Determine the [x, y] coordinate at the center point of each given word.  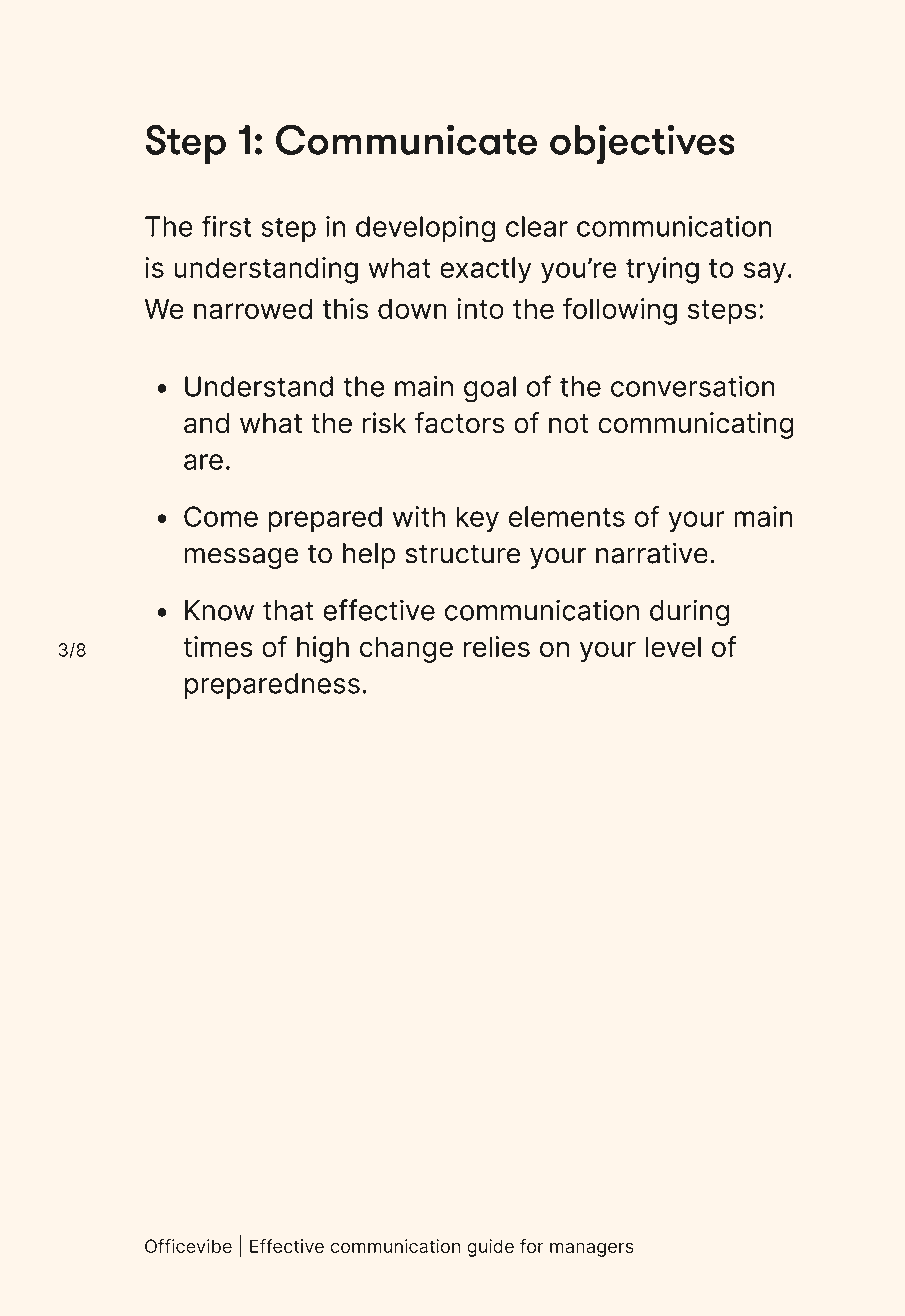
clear [537, 226]
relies [497, 646]
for [532, 1246]
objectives [642, 144]
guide [490, 1248]
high [323, 649]
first [226, 226]
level [673, 646]
